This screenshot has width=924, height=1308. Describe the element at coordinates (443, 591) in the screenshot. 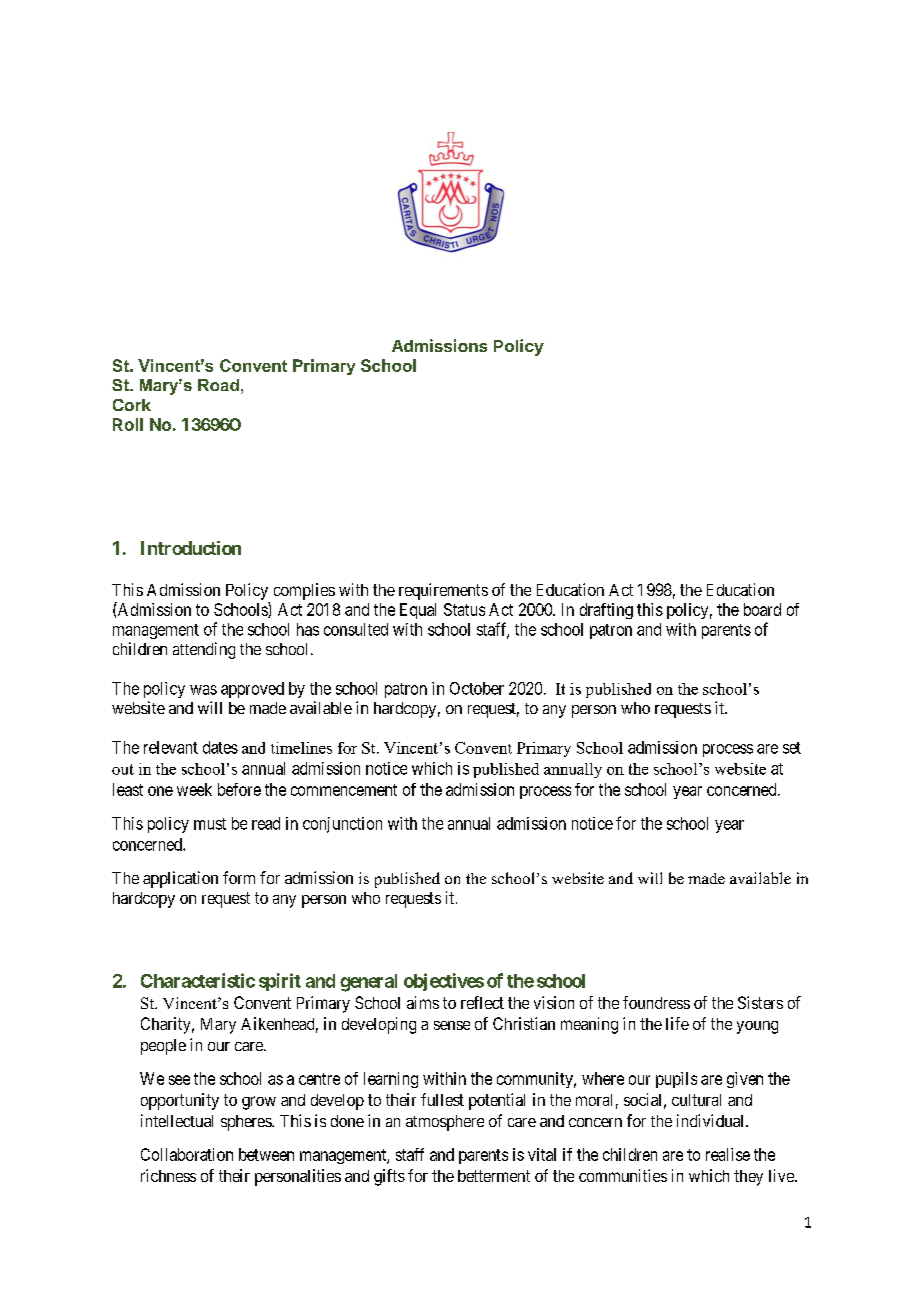

I see `requirements` at that location.
